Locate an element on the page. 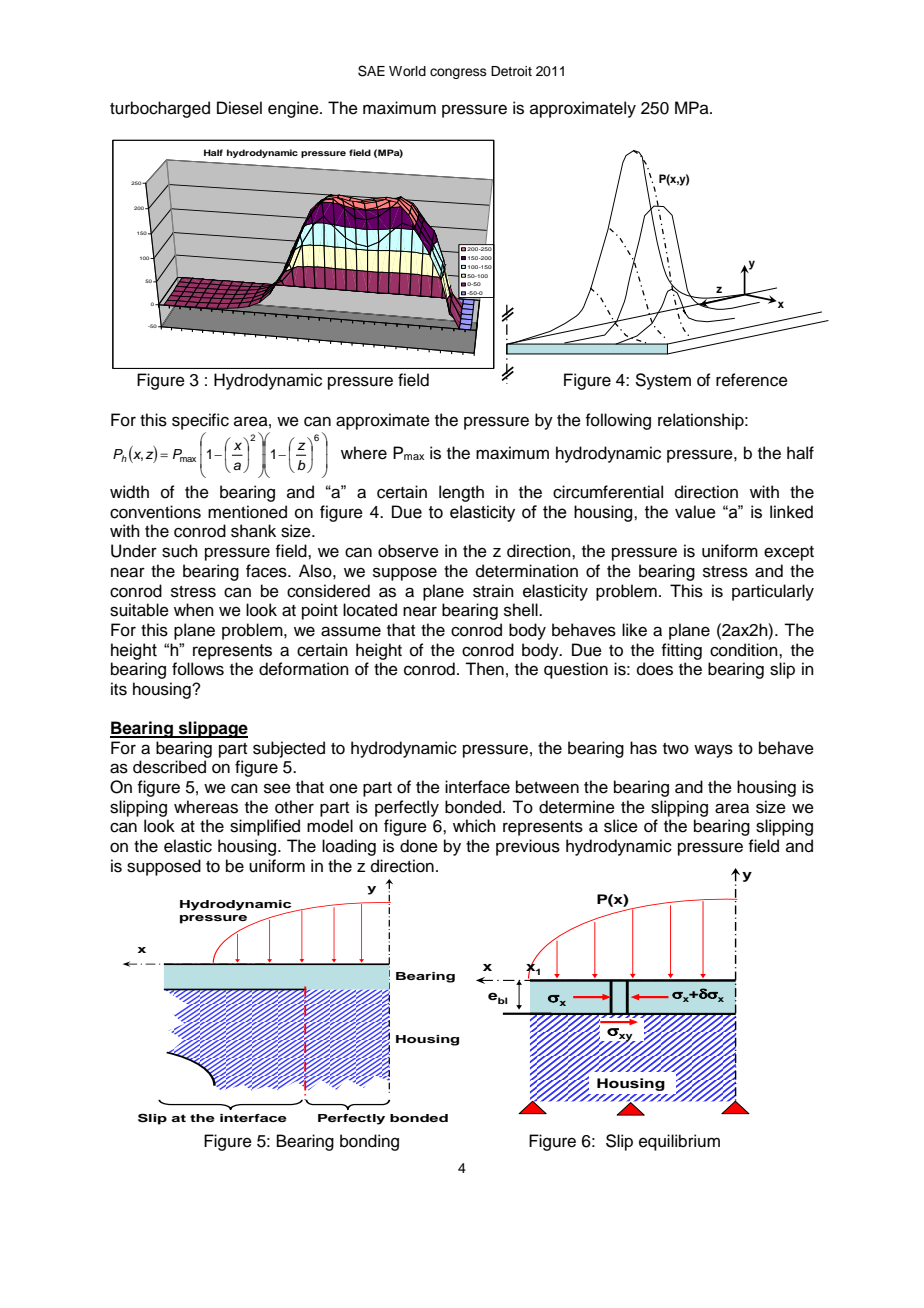 The height and width of the document is (1308, 924). slice is located at coordinates (621, 826).
